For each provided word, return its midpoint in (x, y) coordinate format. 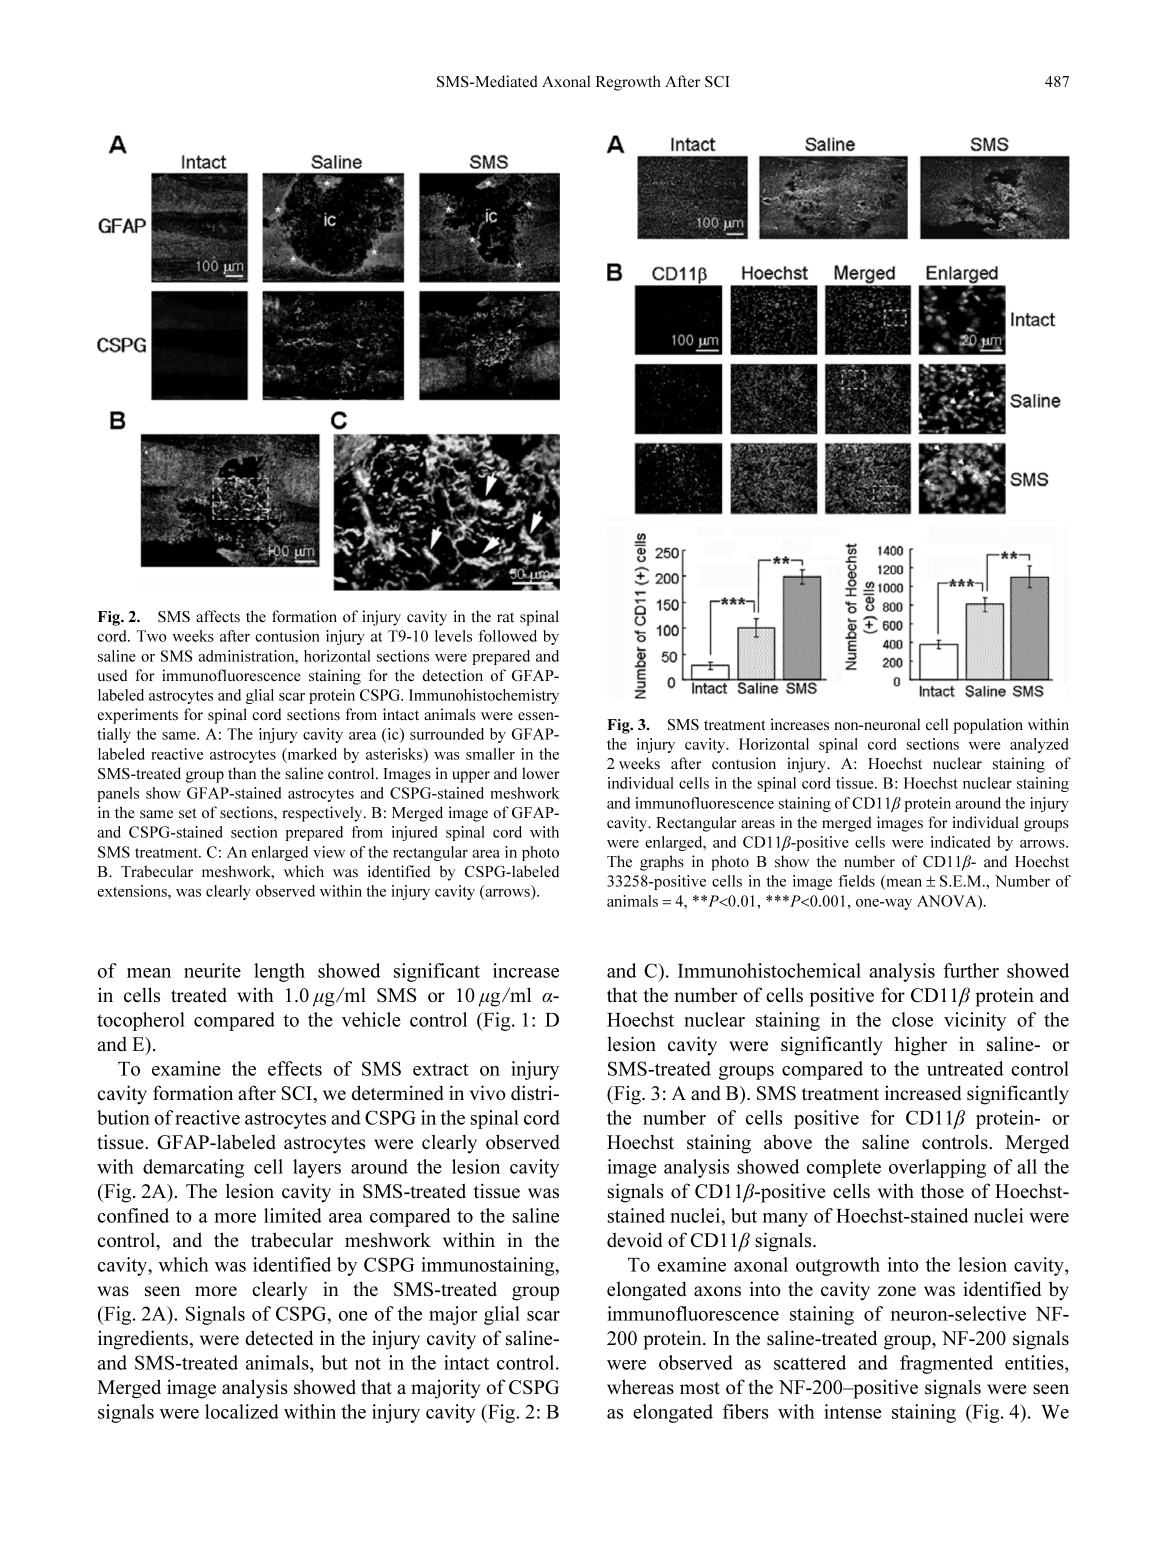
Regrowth (628, 83)
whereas (640, 1387)
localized (242, 1411)
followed (508, 636)
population (988, 726)
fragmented (946, 1364)
